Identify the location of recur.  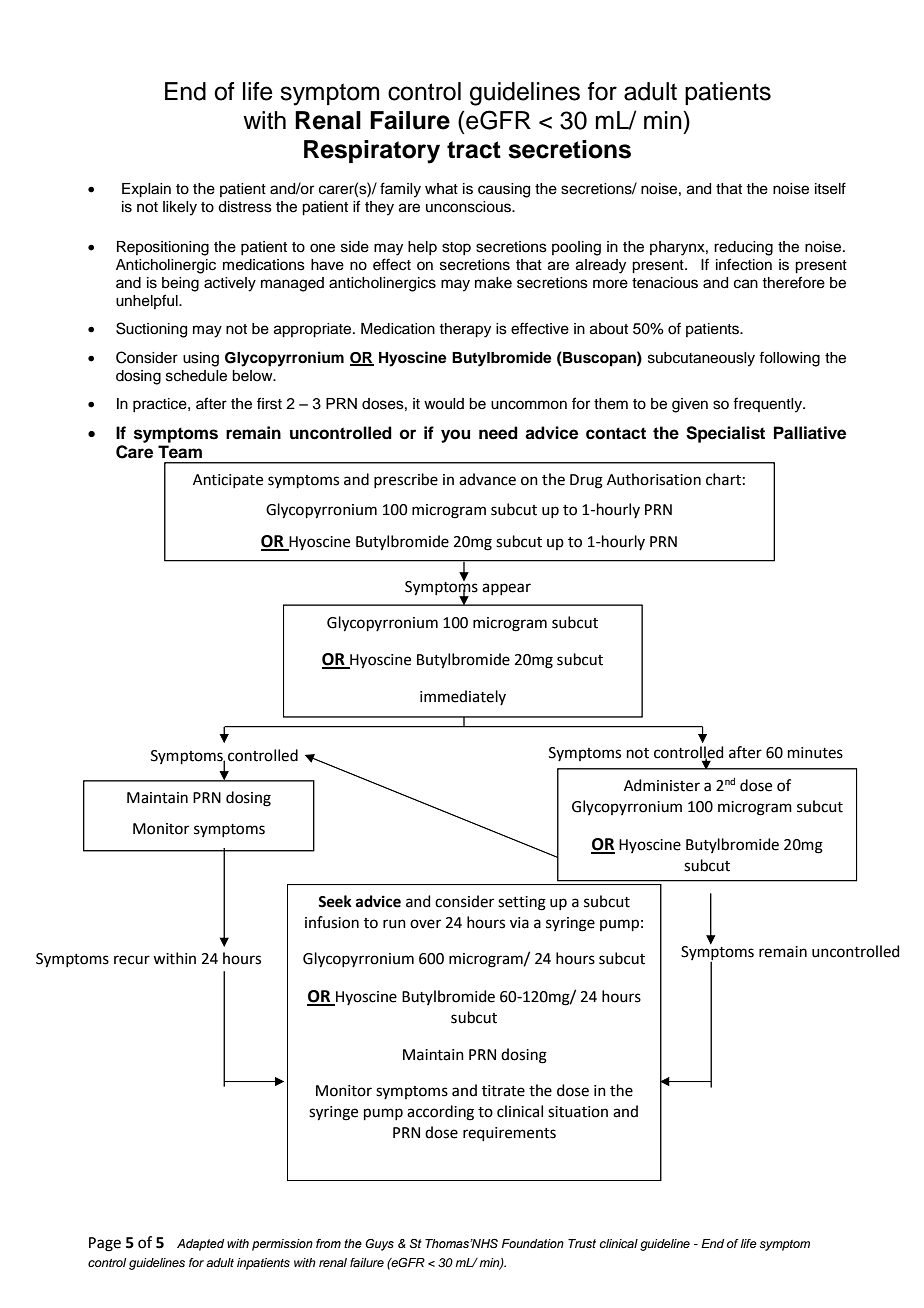
(132, 960).
